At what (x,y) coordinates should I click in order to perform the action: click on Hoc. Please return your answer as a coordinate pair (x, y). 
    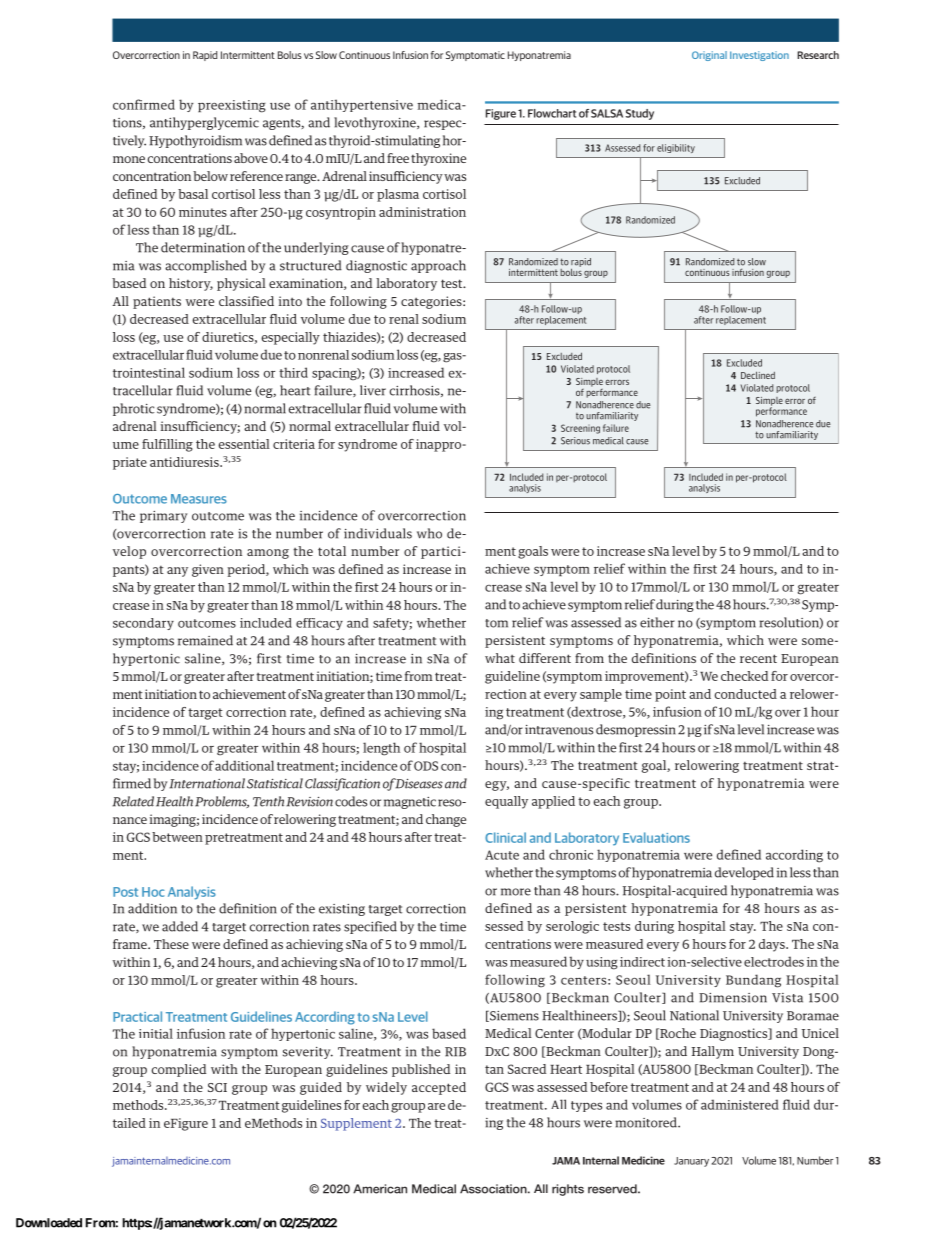
    Looking at the image, I should click on (153, 892).
